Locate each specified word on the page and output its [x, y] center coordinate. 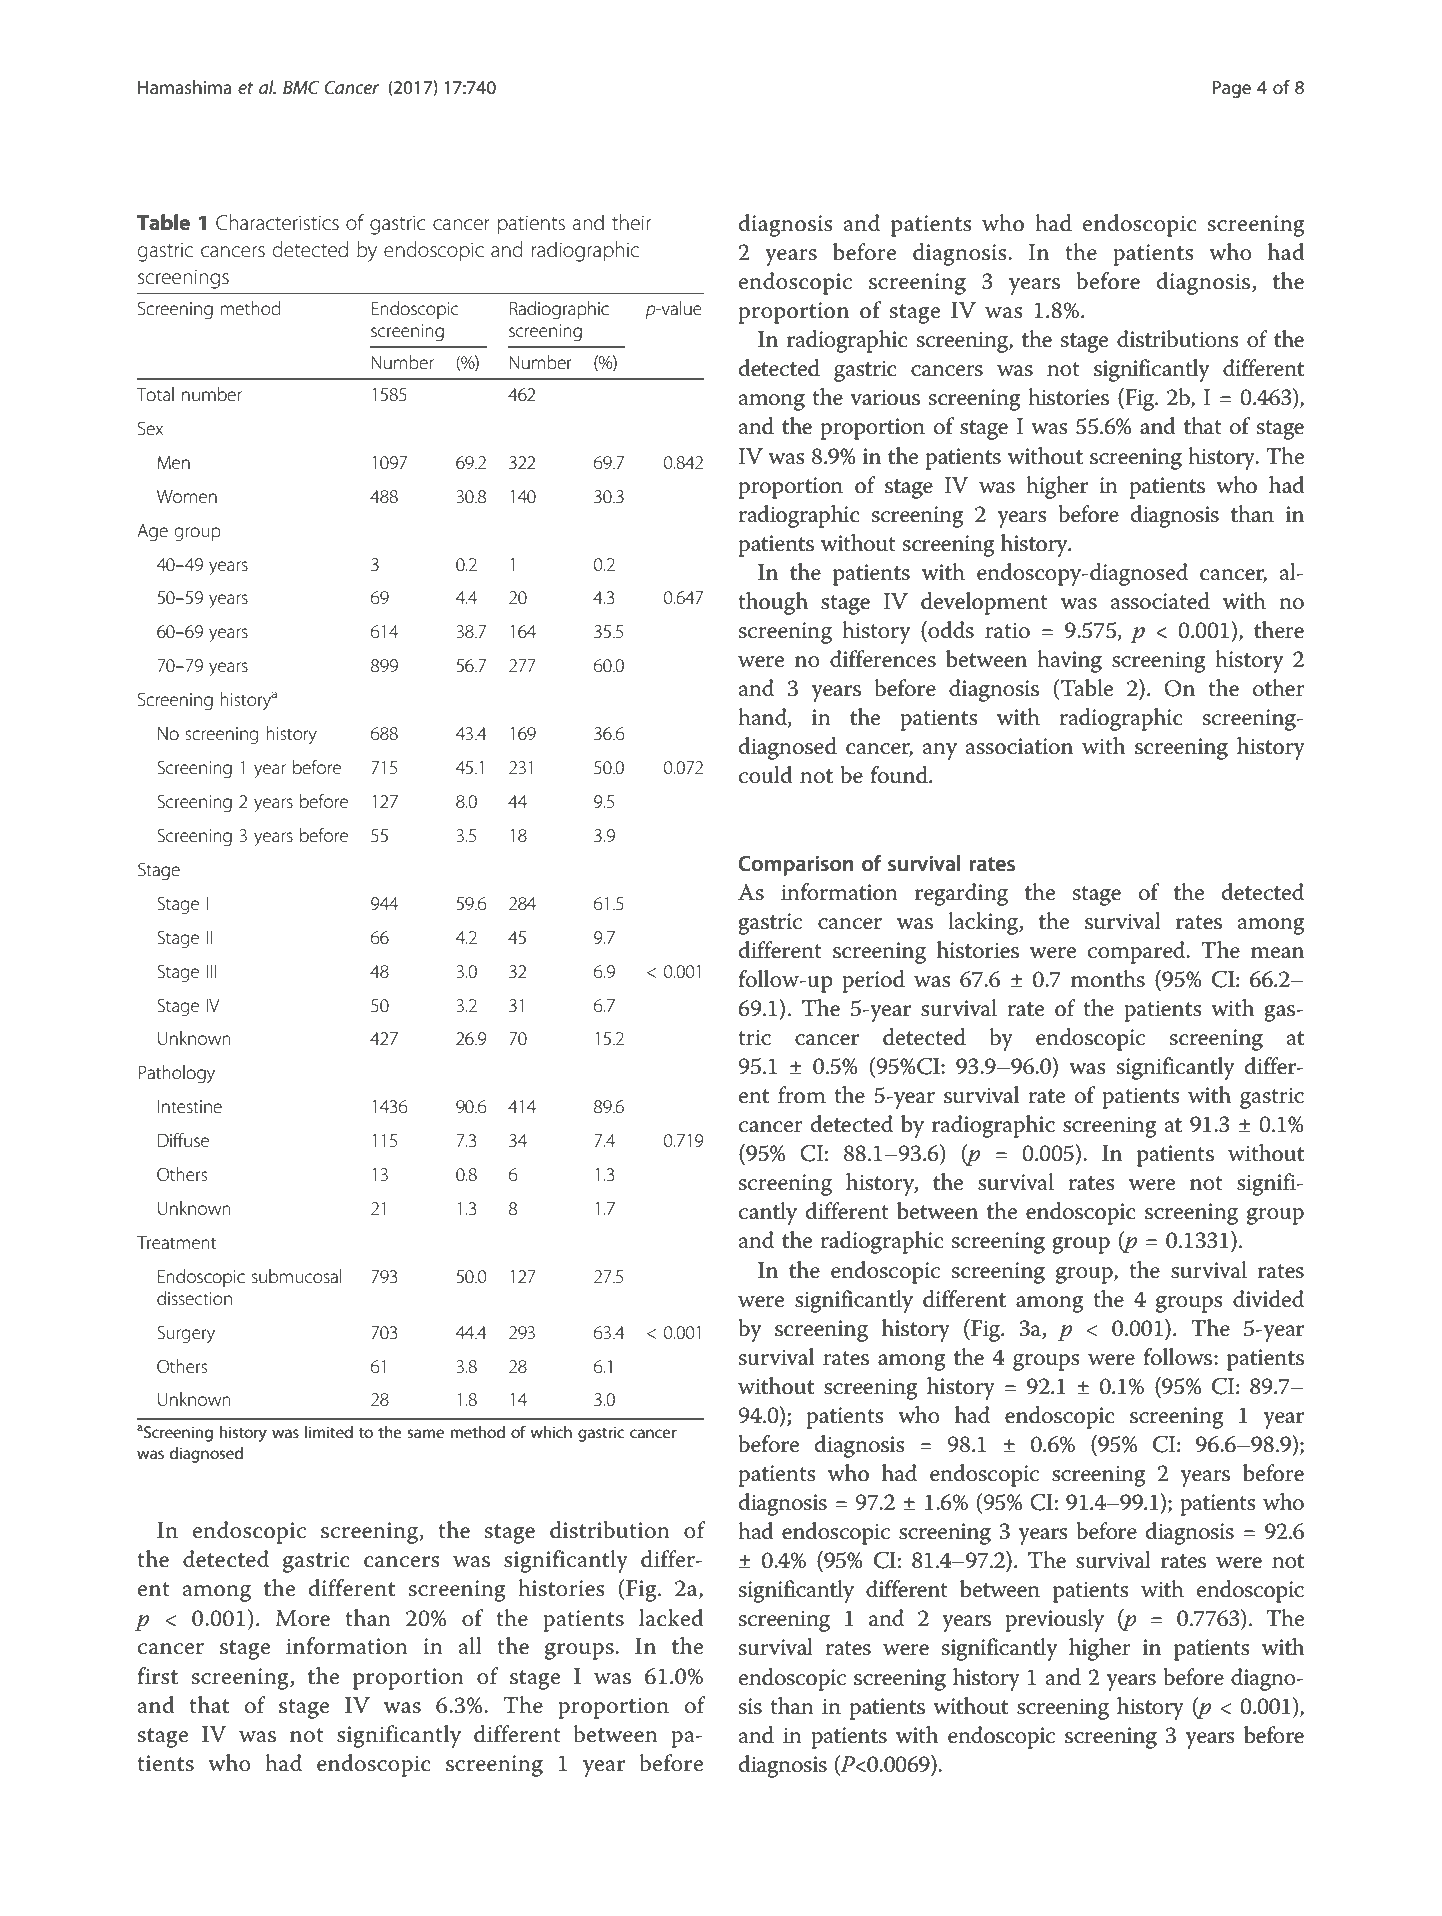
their [631, 222]
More [302, 1618]
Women [187, 496]
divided [1268, 1299]
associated [1160, 601]
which [551, 1432]
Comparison [796, 865]
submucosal [297, 1276]
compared [1137, 952]
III [211, 971]
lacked [671, 1618]
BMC [301, 87]
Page [1231, 89]
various [885, 397]
